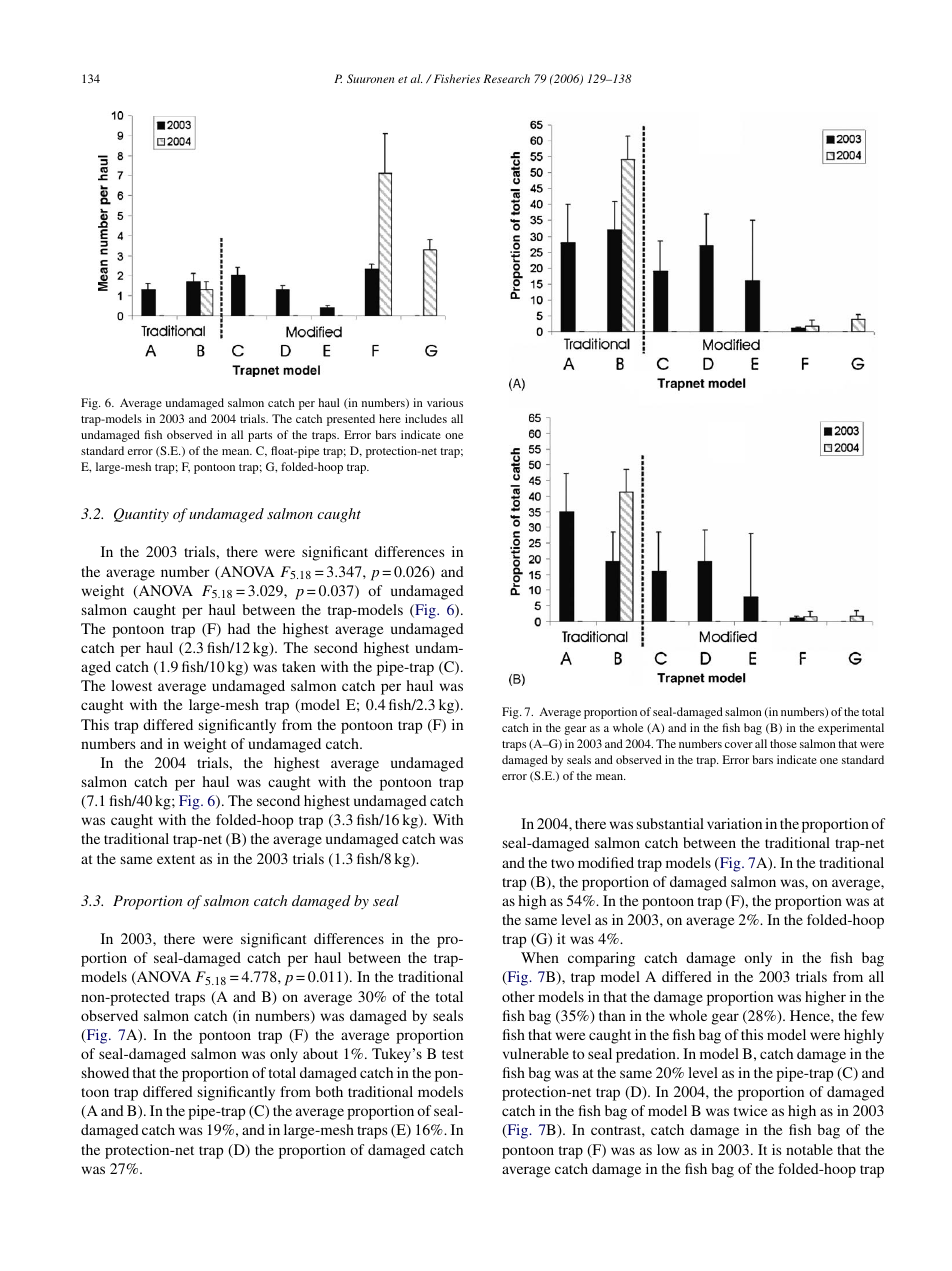 The image size is (952, 1271). I want to click on test, so click(453, 1054).
